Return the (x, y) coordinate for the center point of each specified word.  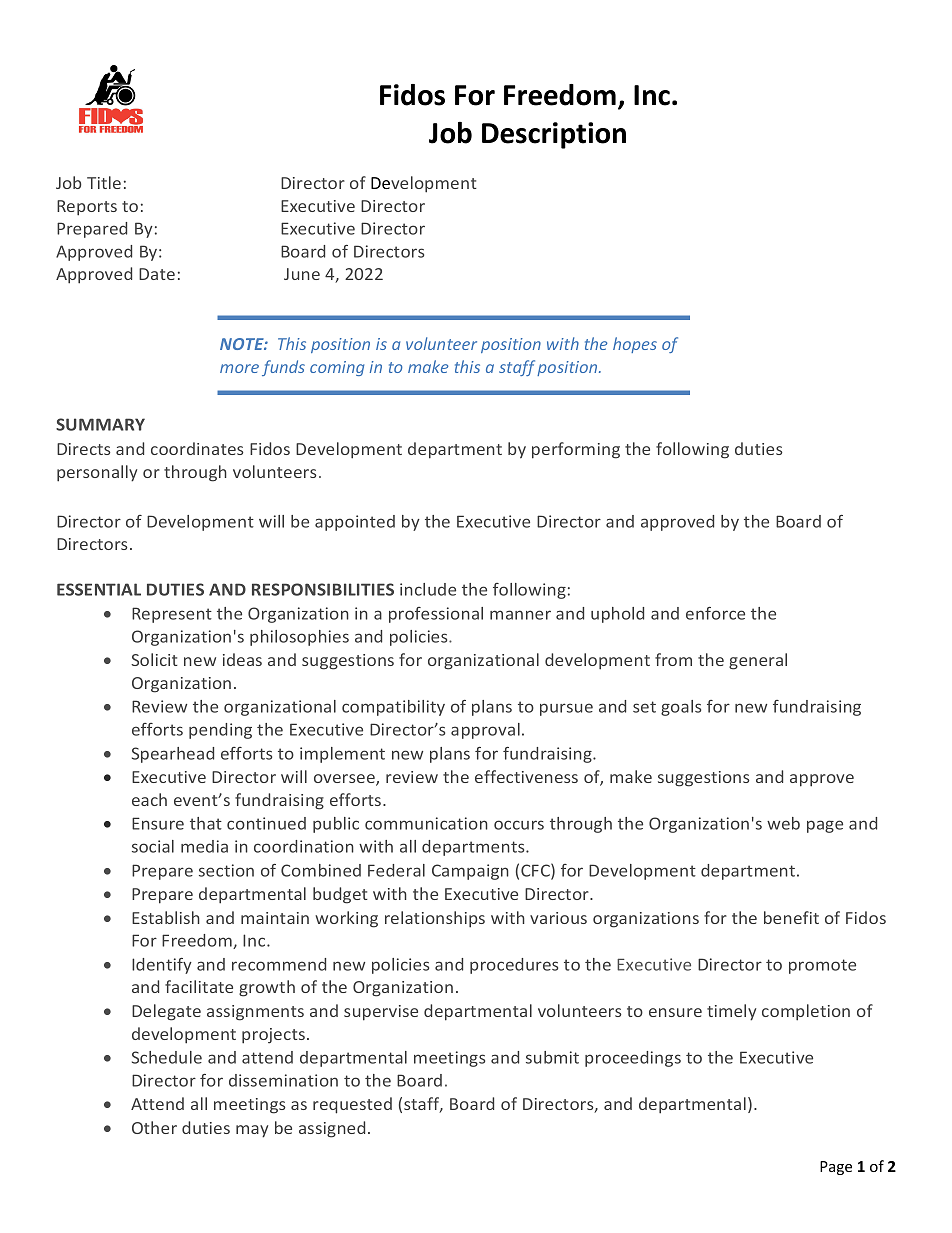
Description (554, 135)
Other (154, 1127)
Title (104, 182)
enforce (715, 613)
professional (436, 615)
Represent (172, 615)
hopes (635, 345)
